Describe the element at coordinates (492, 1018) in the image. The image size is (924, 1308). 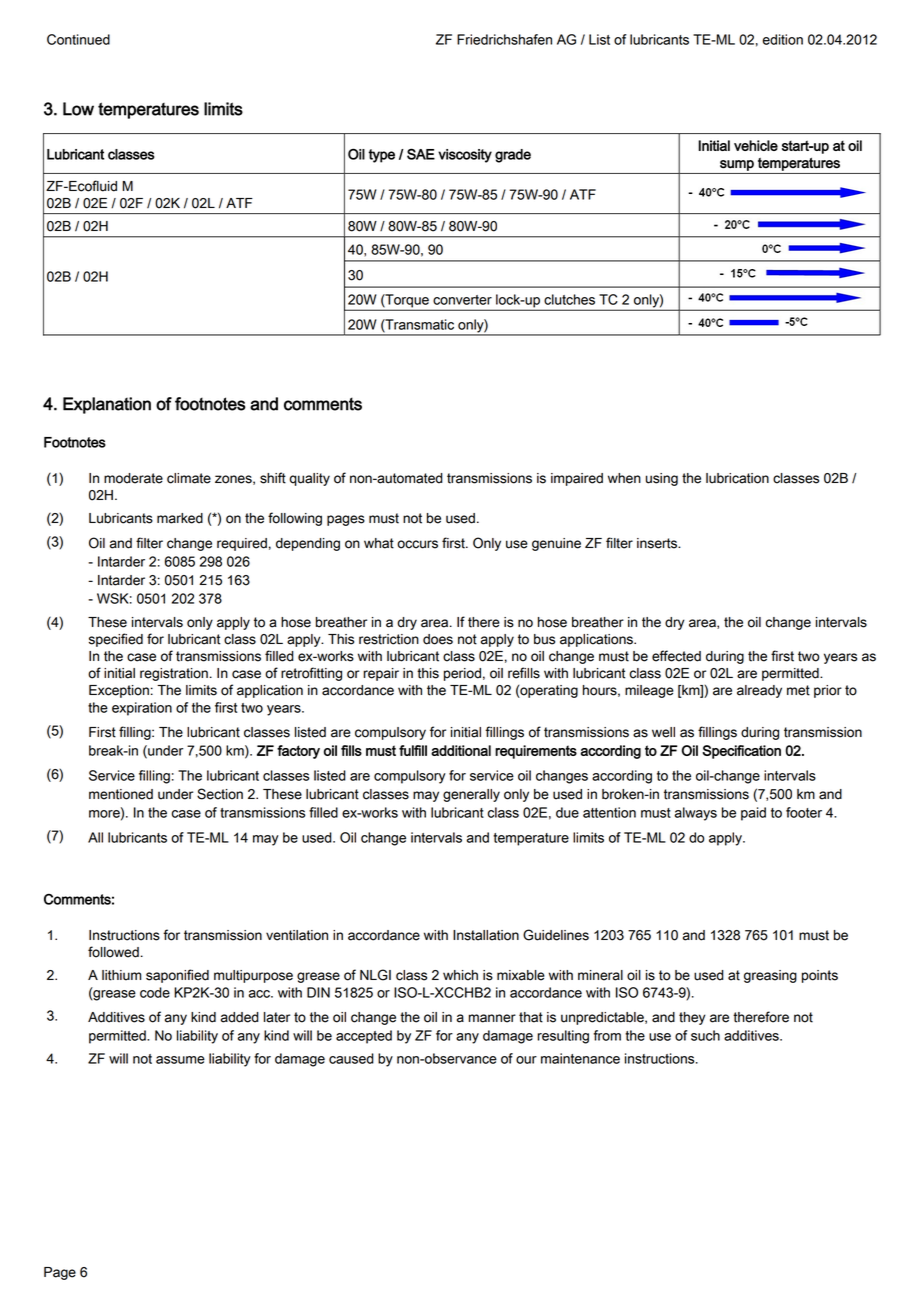
I see `manner` at that location.
